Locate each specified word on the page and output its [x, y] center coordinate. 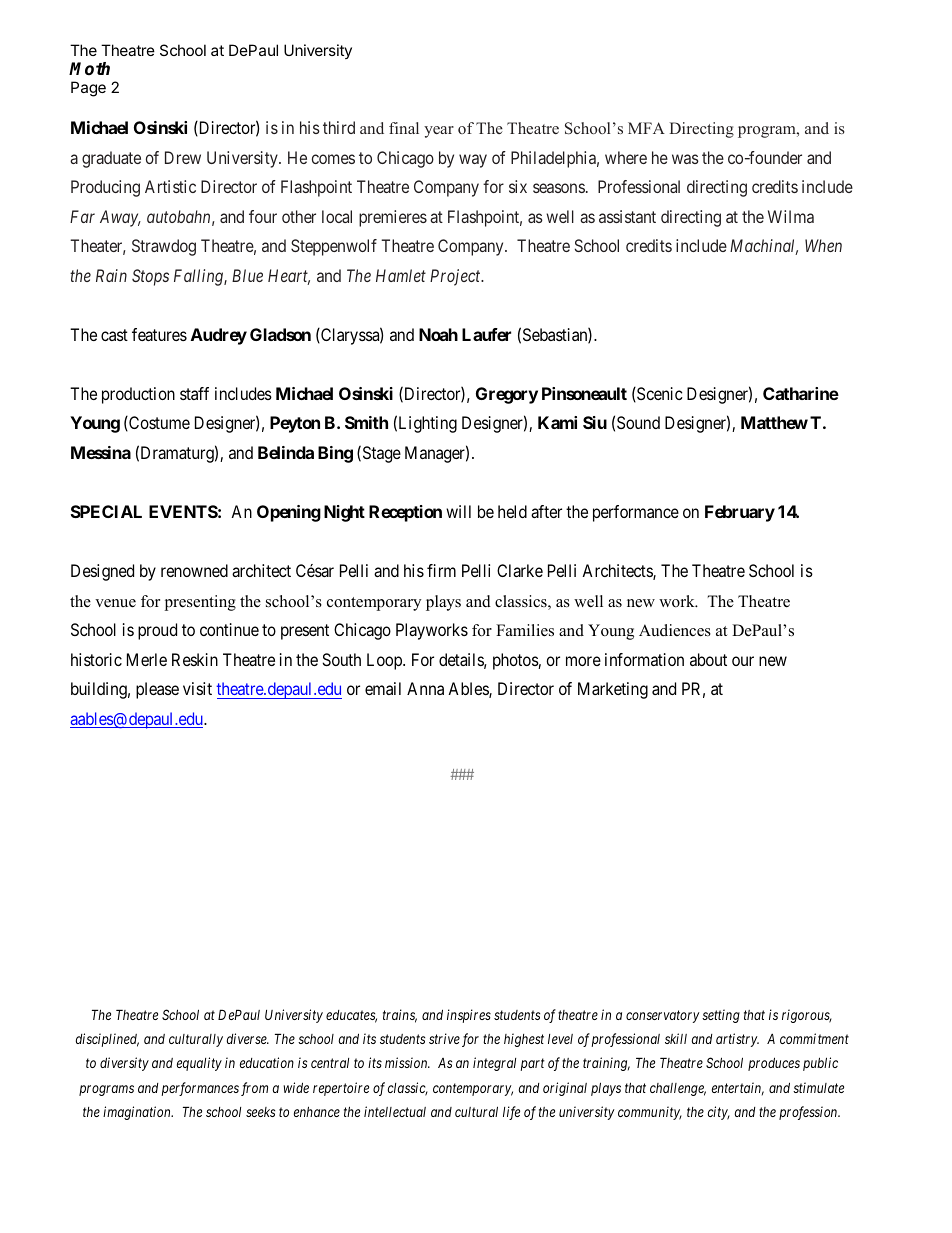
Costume [158, 423]
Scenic [659, 394]
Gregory [507, 395]
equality [199, 1064]
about [708, 659]
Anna [425, 688]
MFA [646, 128]
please [157, 690]
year [439, 132]
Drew [183, 157]
